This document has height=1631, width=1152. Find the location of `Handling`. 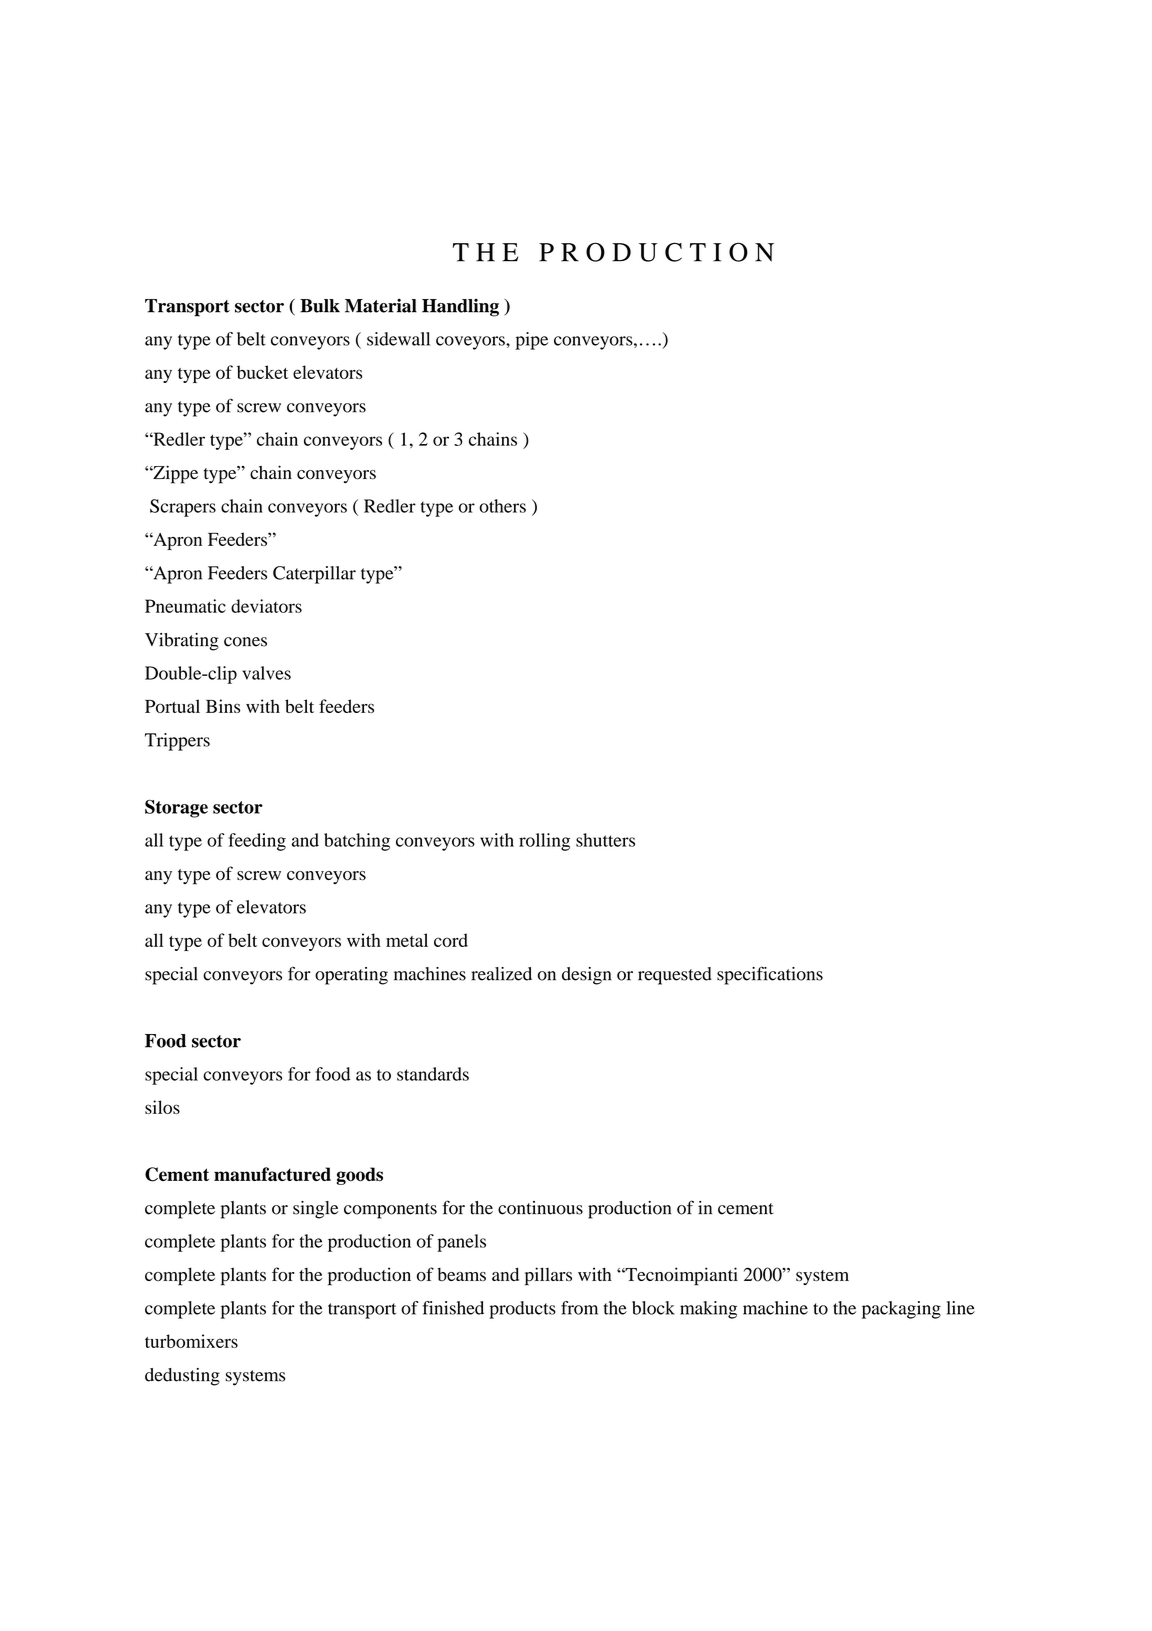

Handling is located at coordinates (460, 308).
